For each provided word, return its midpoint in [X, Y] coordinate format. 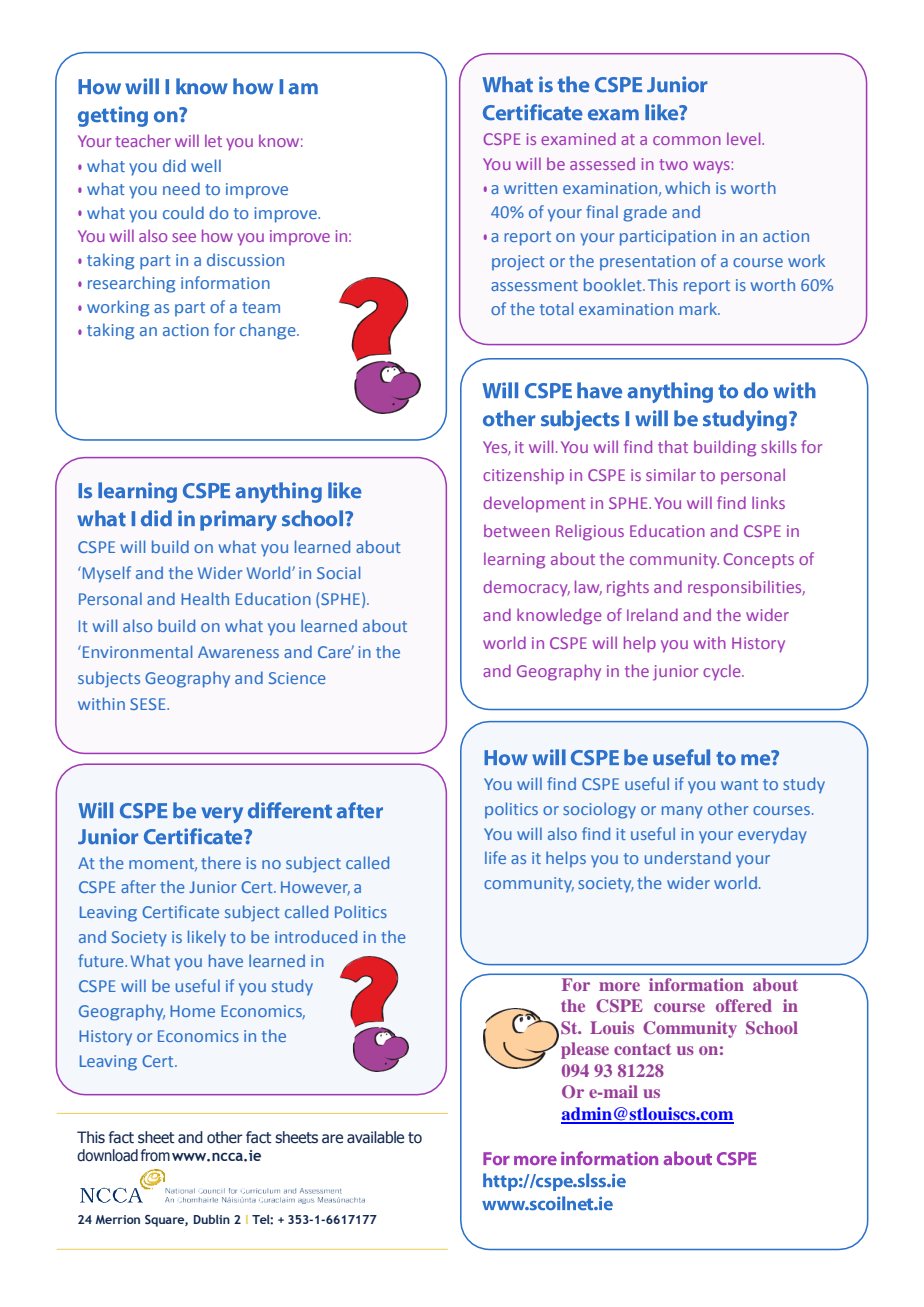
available [375, 1137]
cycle [723, 672]
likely [207, 938]
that [673, 446]
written [530, 188]
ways [711, 167]
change [269, 331]
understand [688, 857]
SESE [149, 704]
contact [642, 1049]
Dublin [212, 1219]
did [174, 165]
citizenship [523, 476]
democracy [526, 588]
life [495, 857]
